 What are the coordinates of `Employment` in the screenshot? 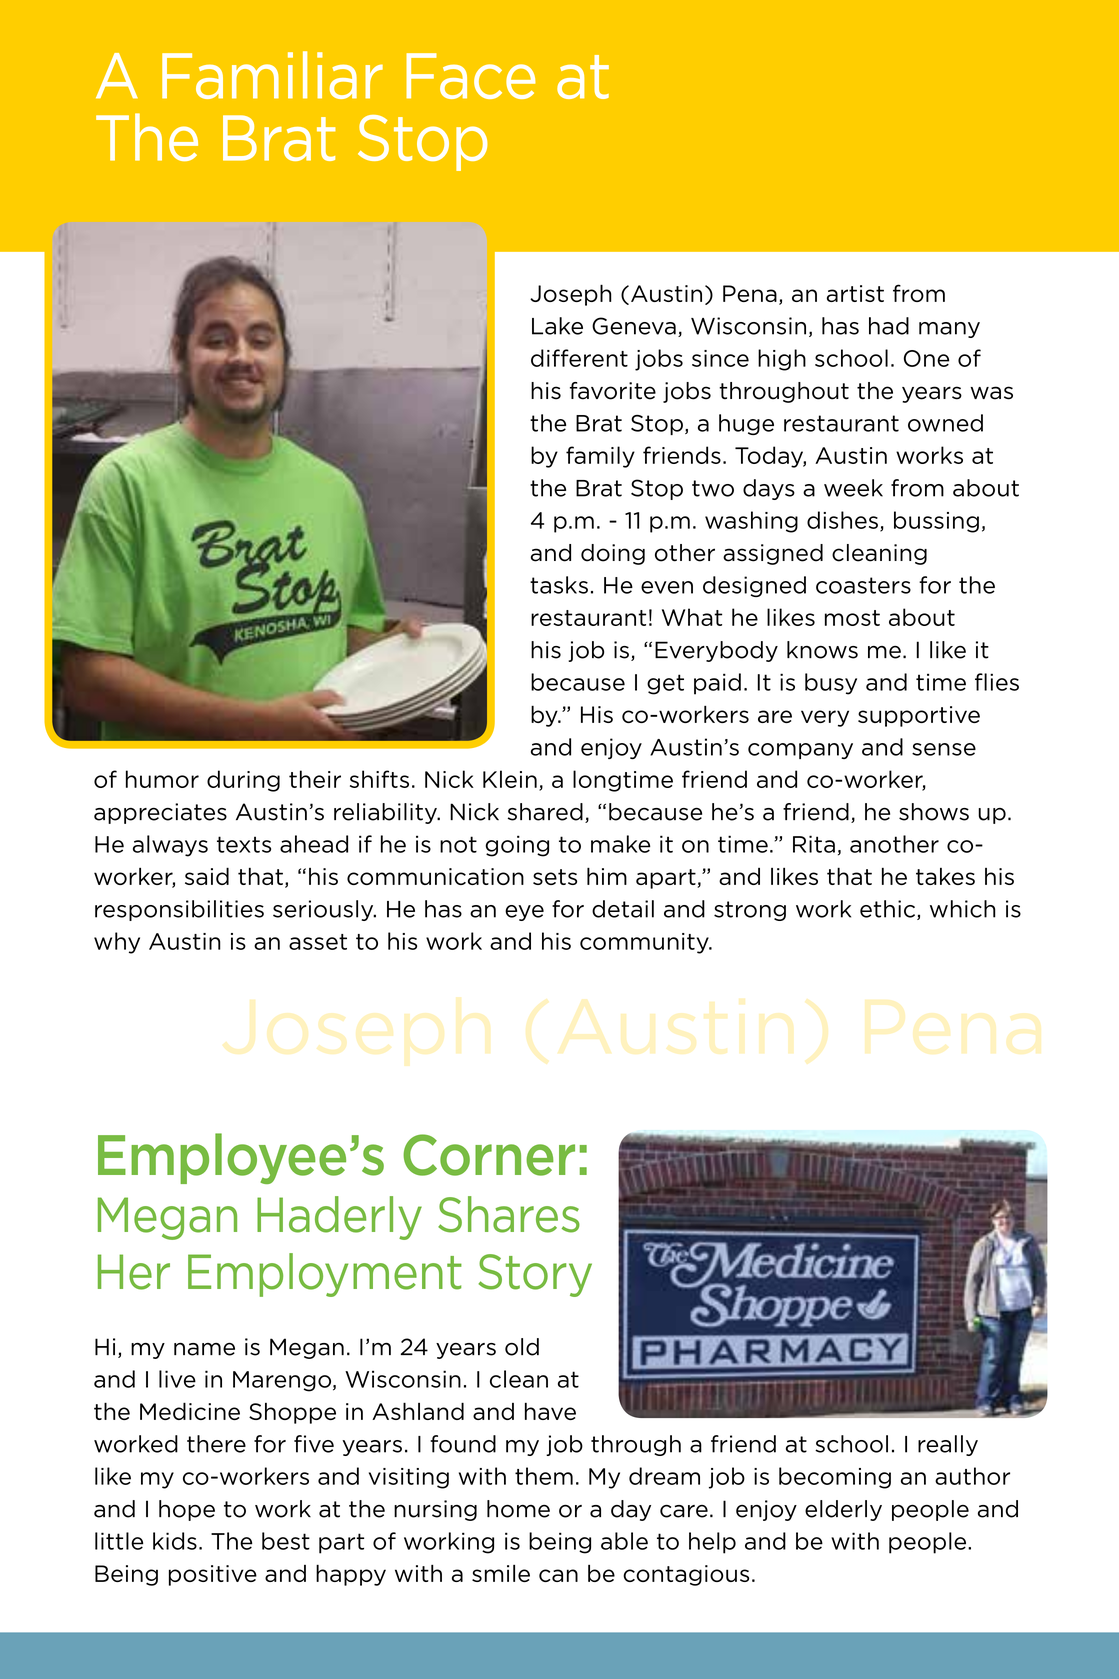 It's located at (325, 1275).
